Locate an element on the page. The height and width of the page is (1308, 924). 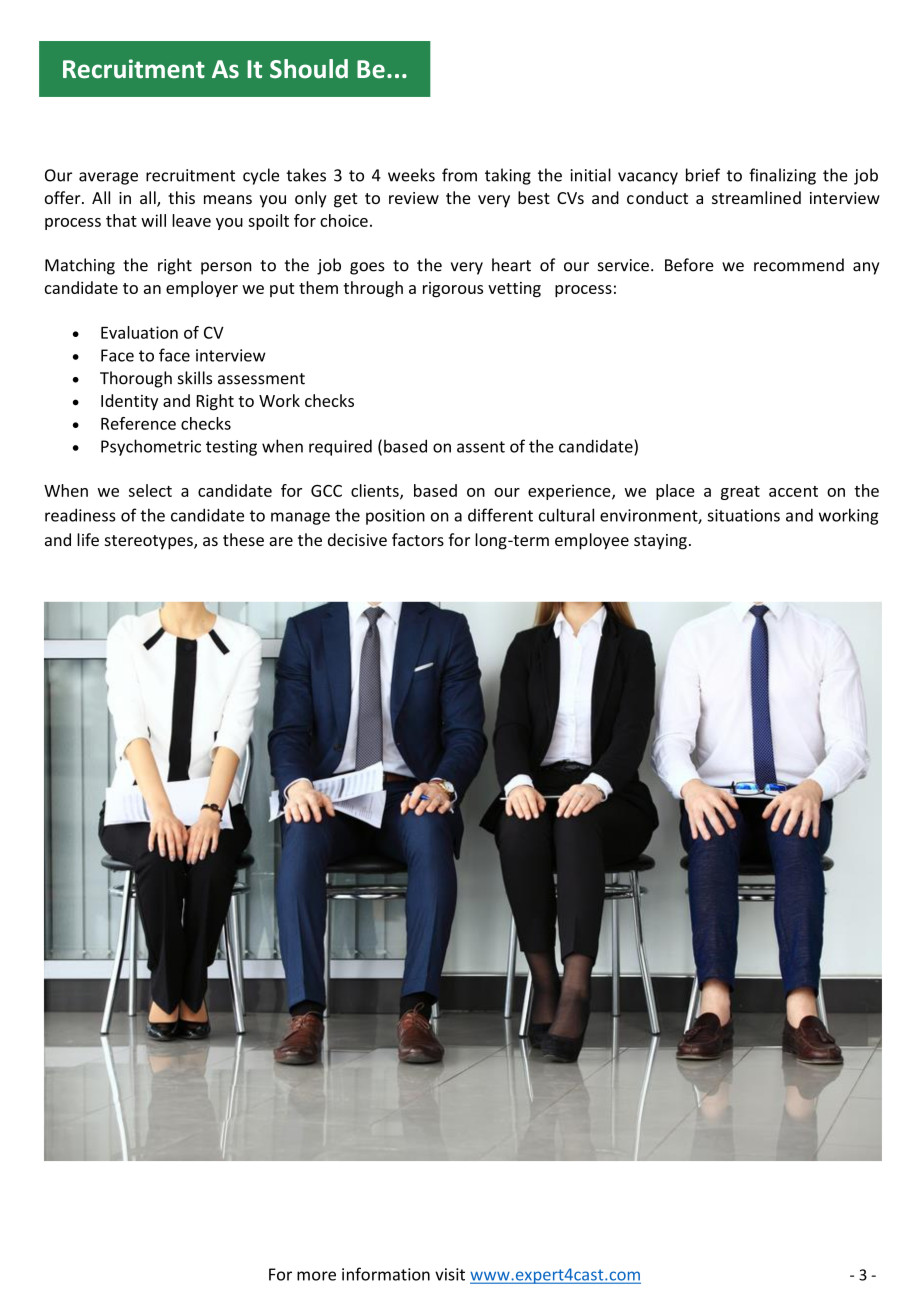
assent is located at coordinates (481, 447).
